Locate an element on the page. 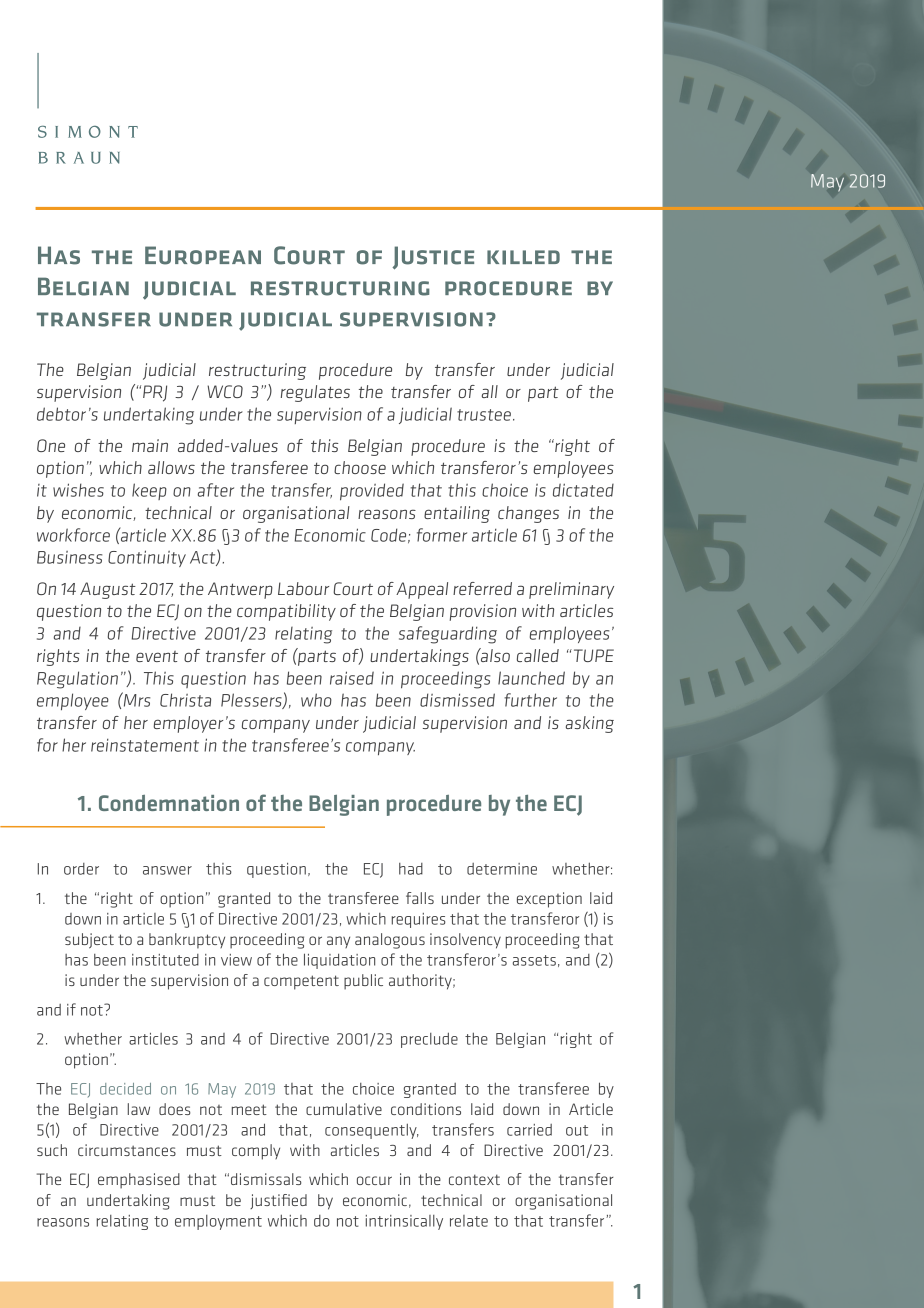 This page has width=924, height=1308. emphasised is located at coordinates (139, 1181).
